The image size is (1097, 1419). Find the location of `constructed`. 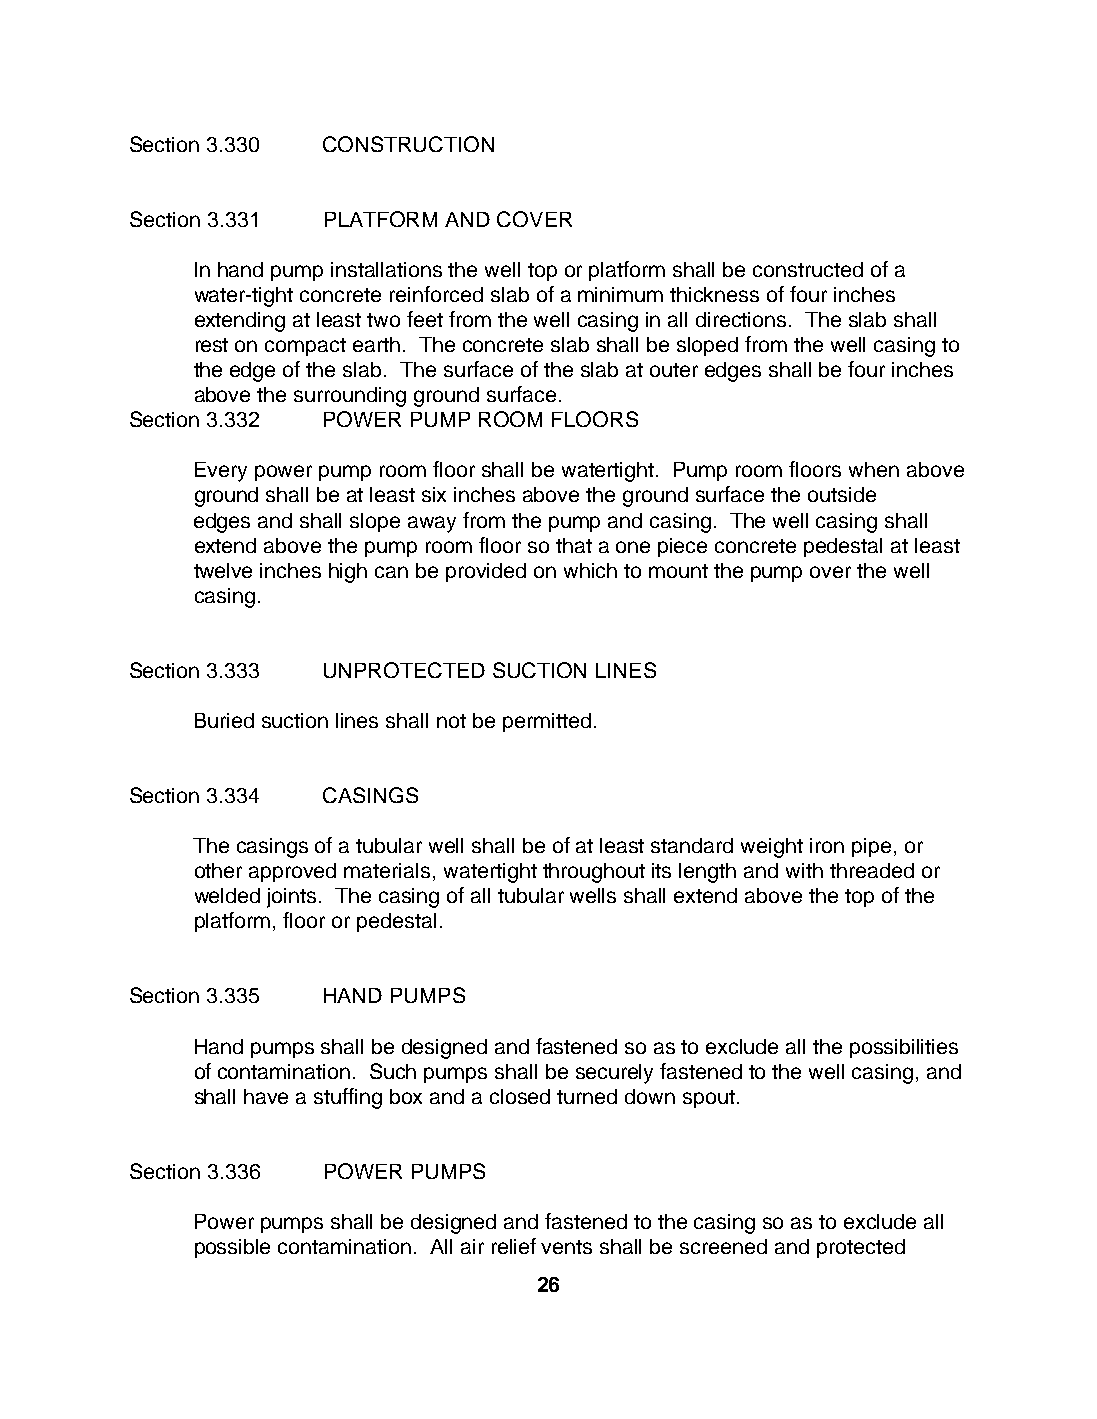

constructed is located at coordinates (808, 269).
